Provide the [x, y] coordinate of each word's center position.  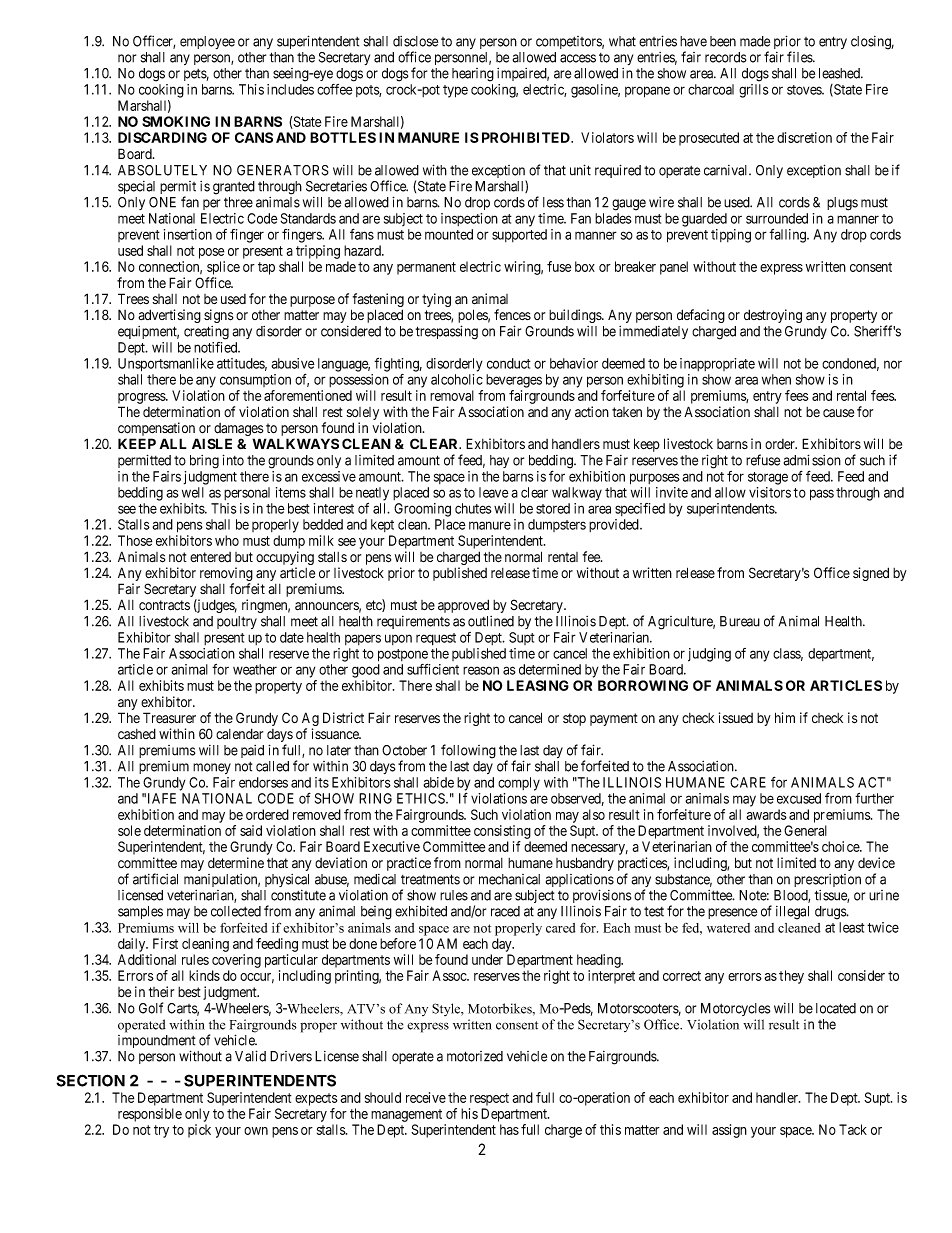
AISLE [212, 444]
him [785, 717]
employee [207, 42]
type [455, 91]
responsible [150, 1115]
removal [452, 395]
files [800, 57]
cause [838, 413]
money [212, 768]
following [468, 751]
